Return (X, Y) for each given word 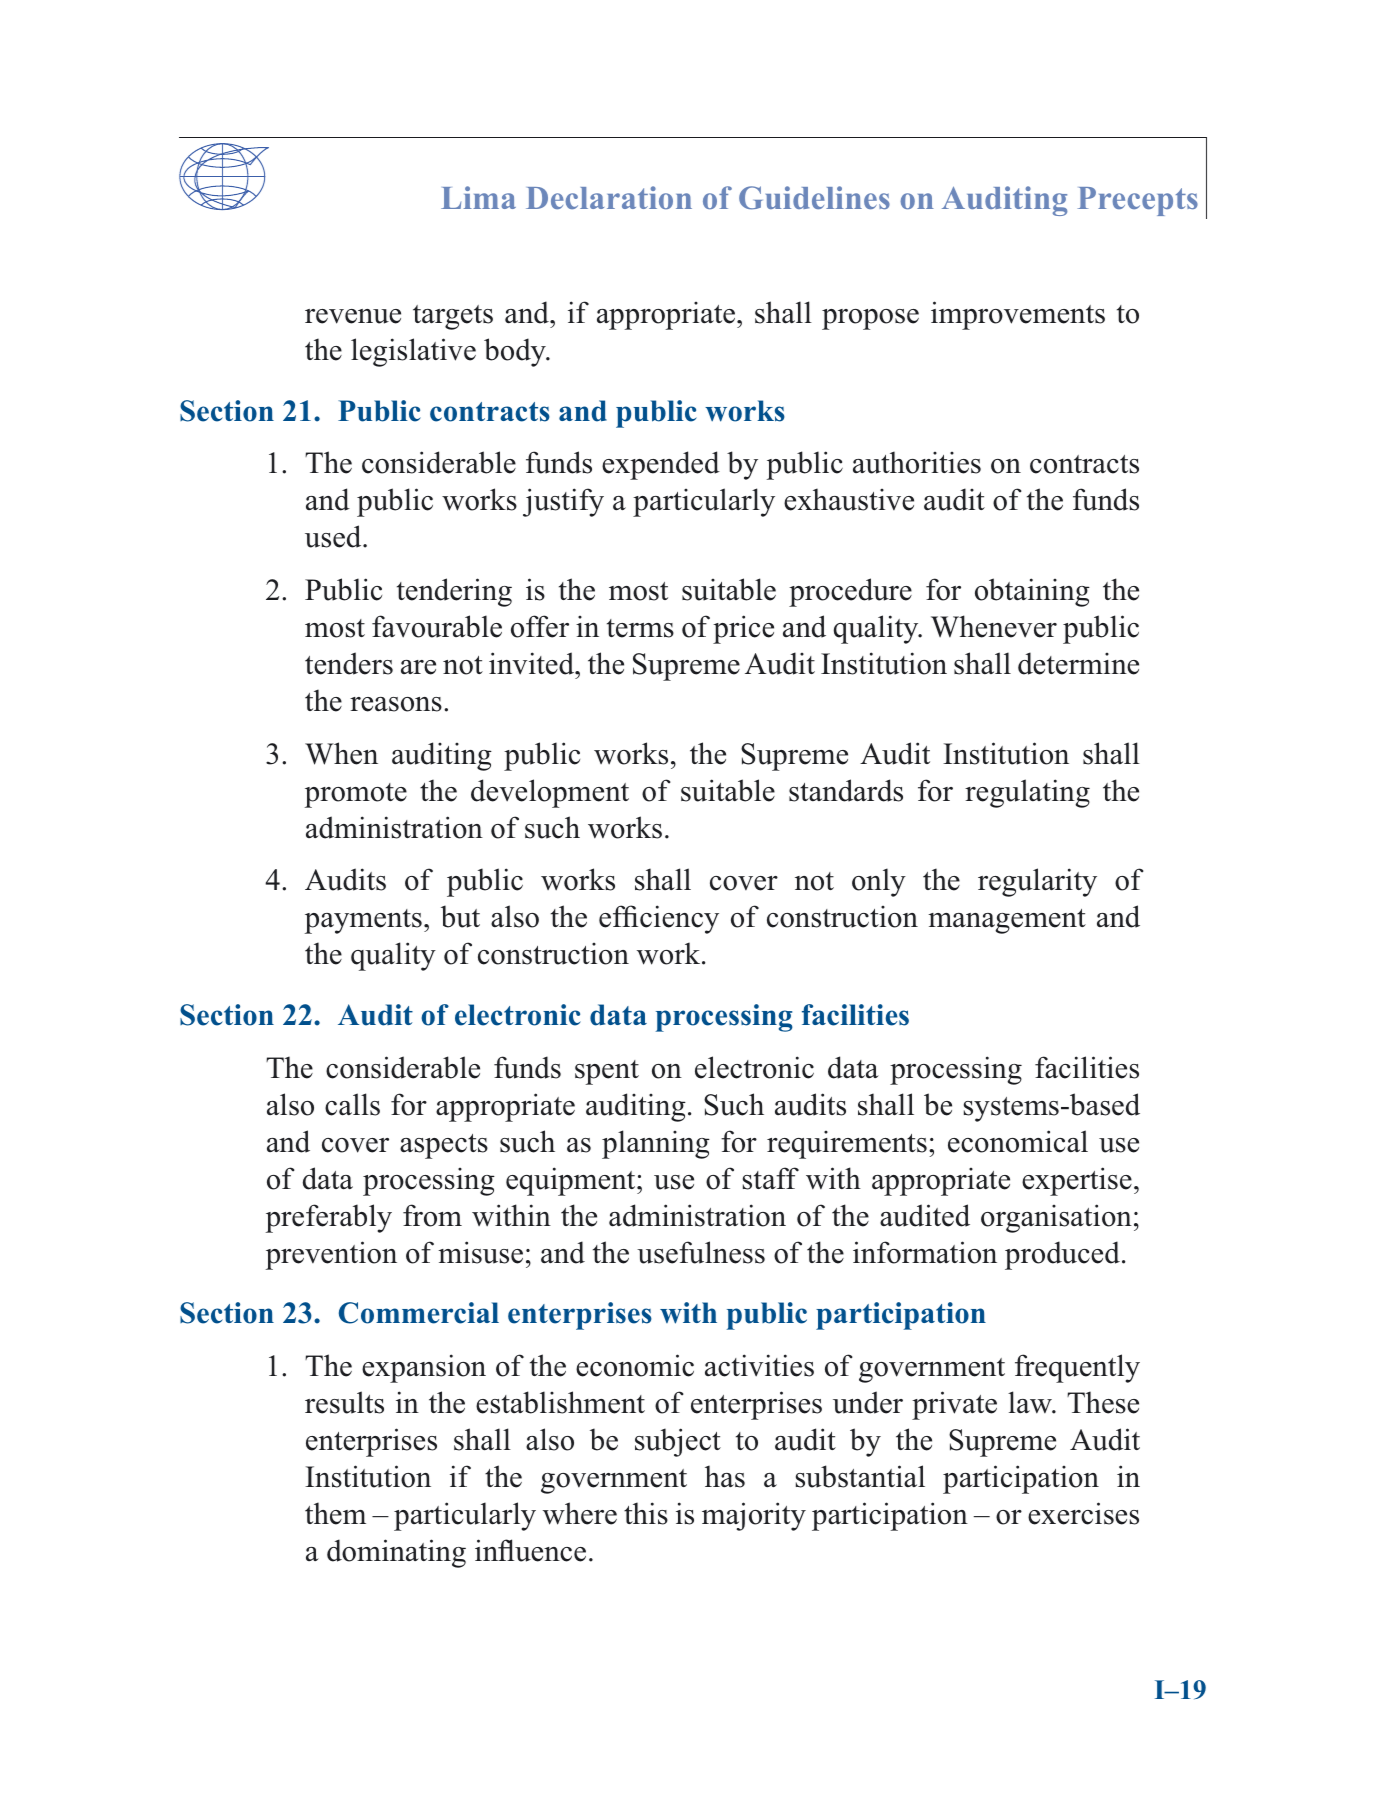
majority (754, 1516)
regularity (1037, 882)
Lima (478, 197)
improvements (1018, 315)
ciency (679, 919)
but (460, 916)
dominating (396, 1553)
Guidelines (814, 198)
